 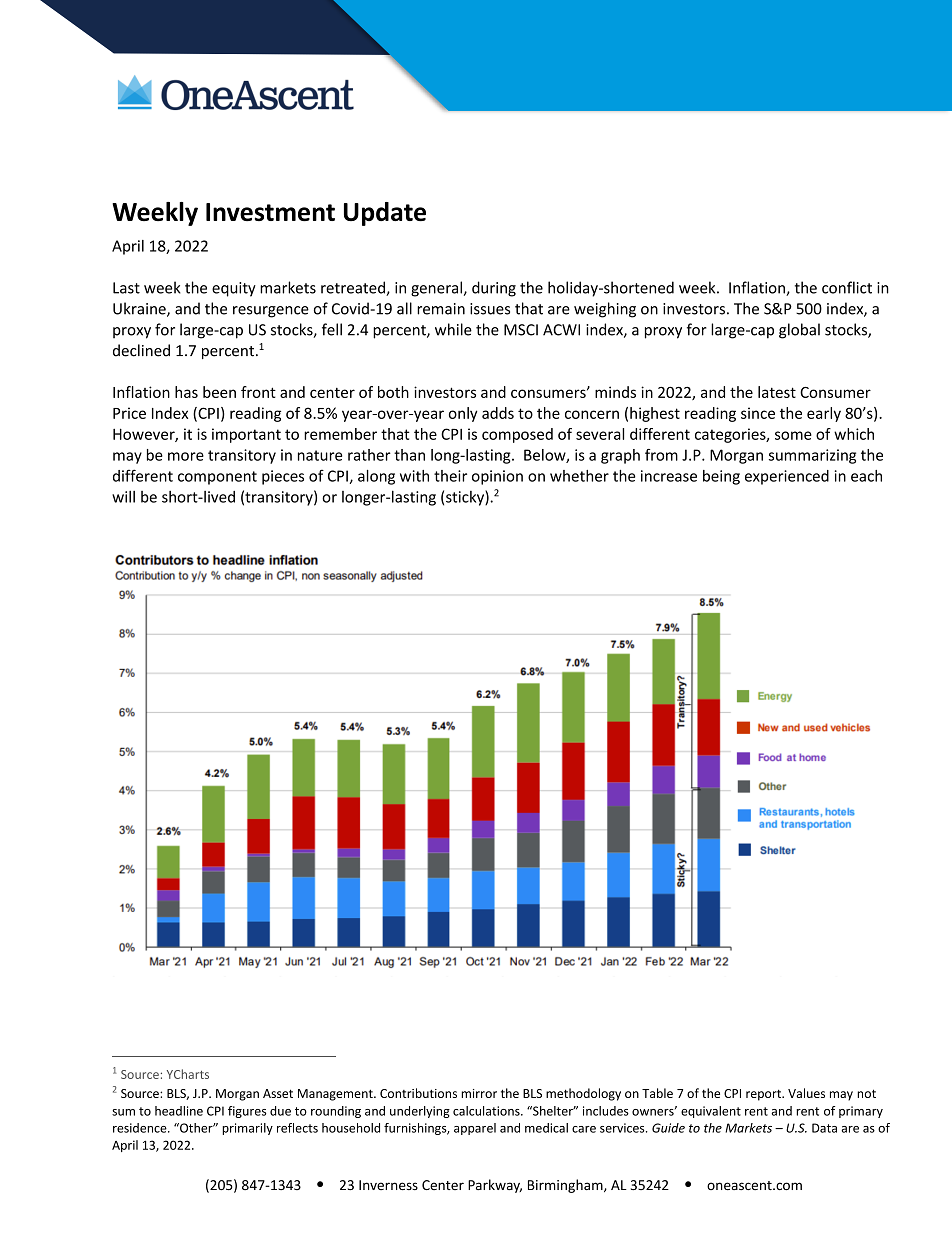 I want to click on Values, so click(x=806, y=1093).
